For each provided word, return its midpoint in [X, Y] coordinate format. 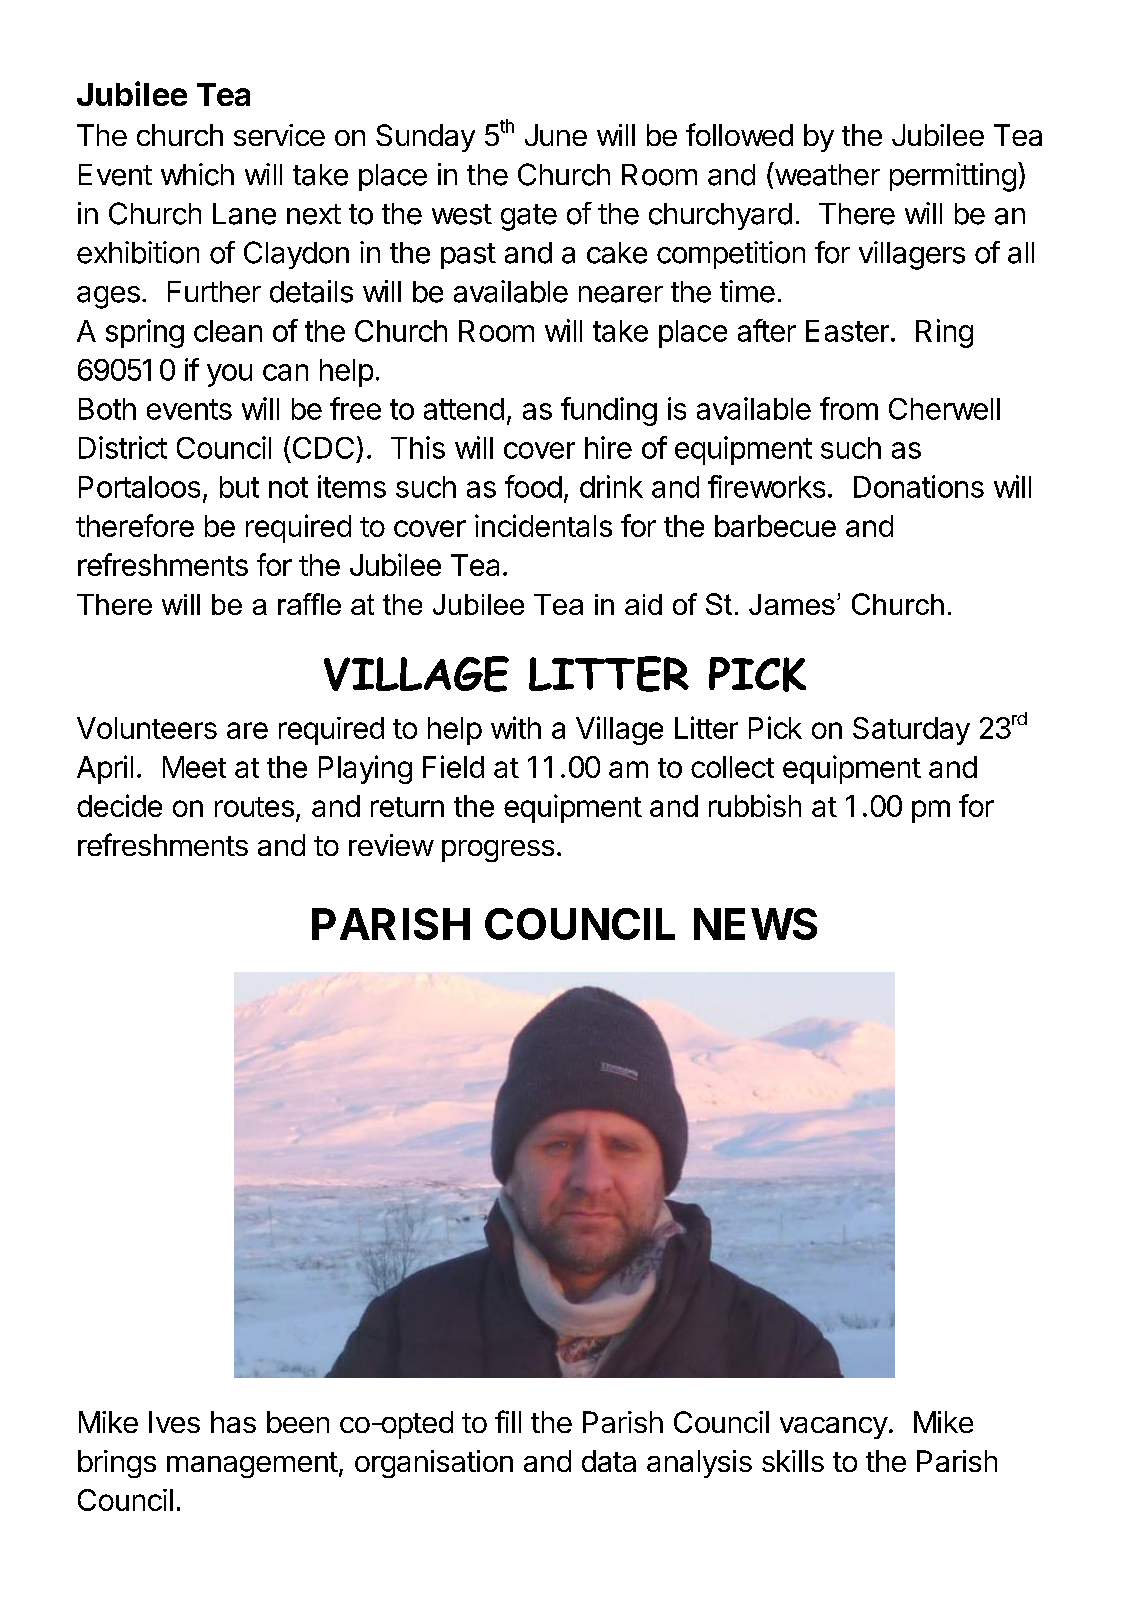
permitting [953, 177]
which [197, 174]
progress [498, 851]
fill [508, 1421]
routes [254, 807]
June [556, 135]
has [233, 1422]
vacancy [834, 1428]
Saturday [911, 731]
